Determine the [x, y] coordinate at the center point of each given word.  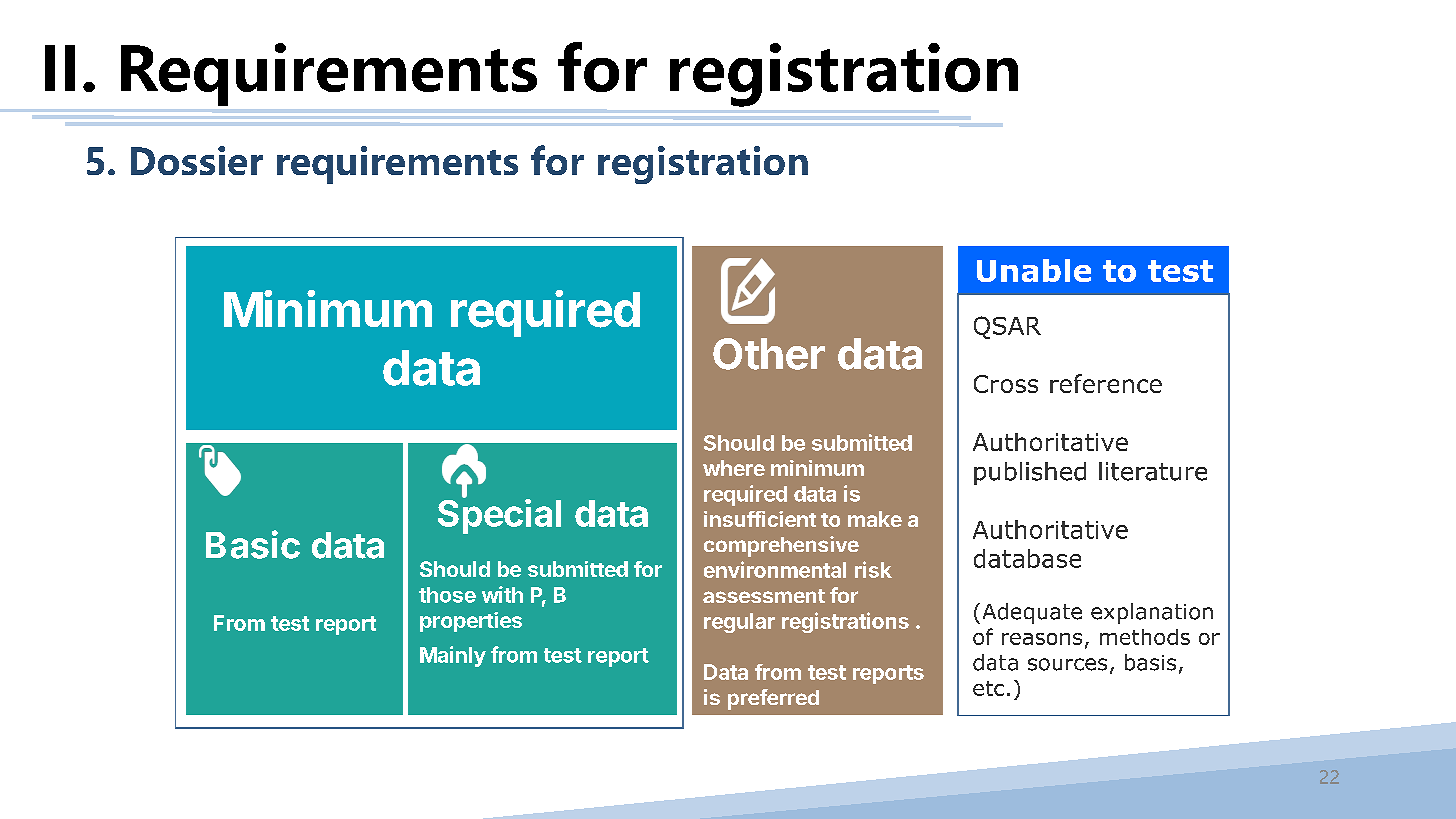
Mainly [453, 656]
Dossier [197, 160]
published [1030, 473]
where [734, 468]
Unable [1034, 270]
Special [499, 515]
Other [769, 354]
